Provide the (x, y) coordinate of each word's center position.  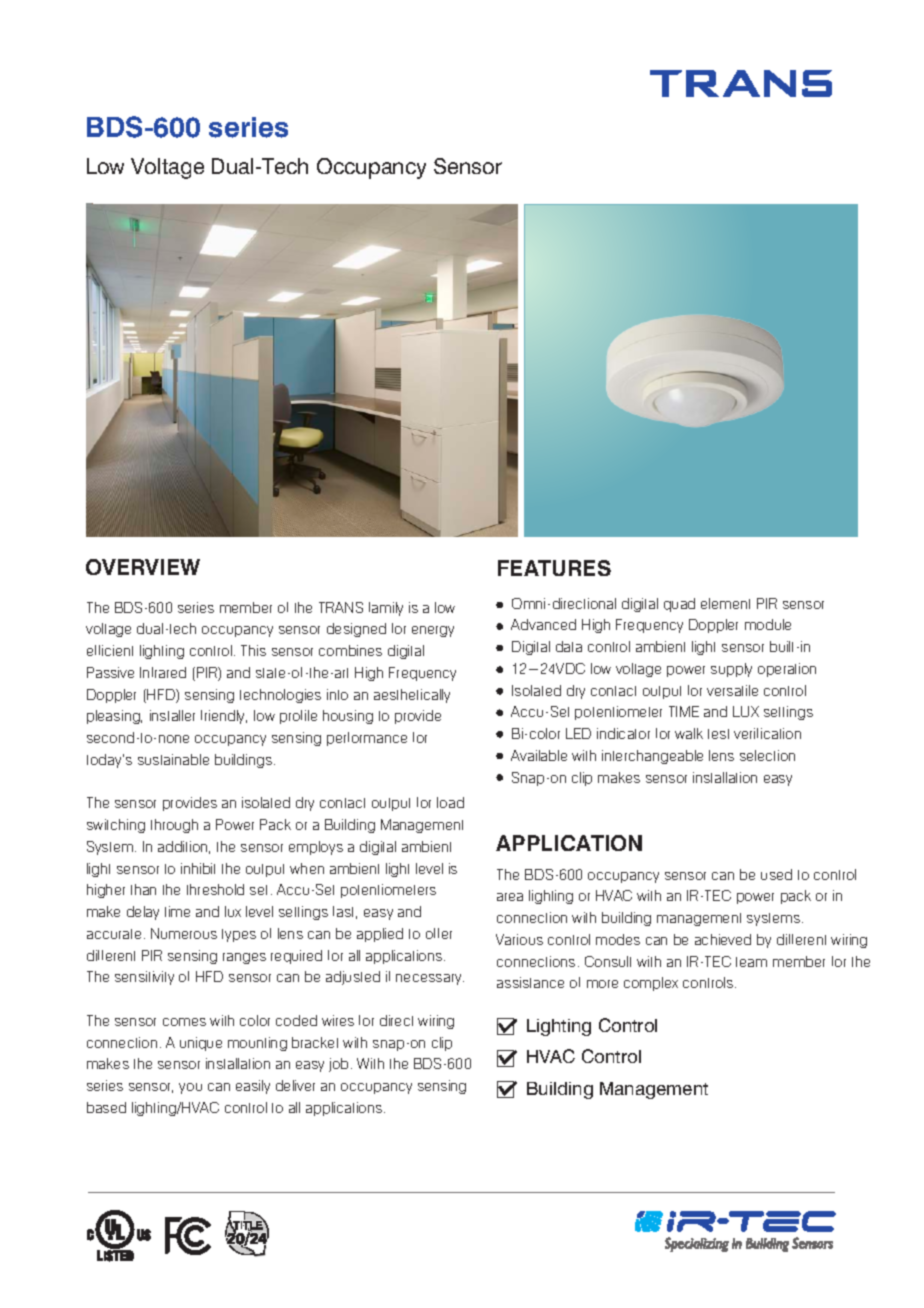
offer (439, 933)
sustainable (173, 759)
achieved (723, 939)
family (386, 609)
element (725, 603)
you (190, 1088)
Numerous (184, 933)
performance (367, 739)
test (718, 734)
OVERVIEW (143, 567)
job (340, 1065)
